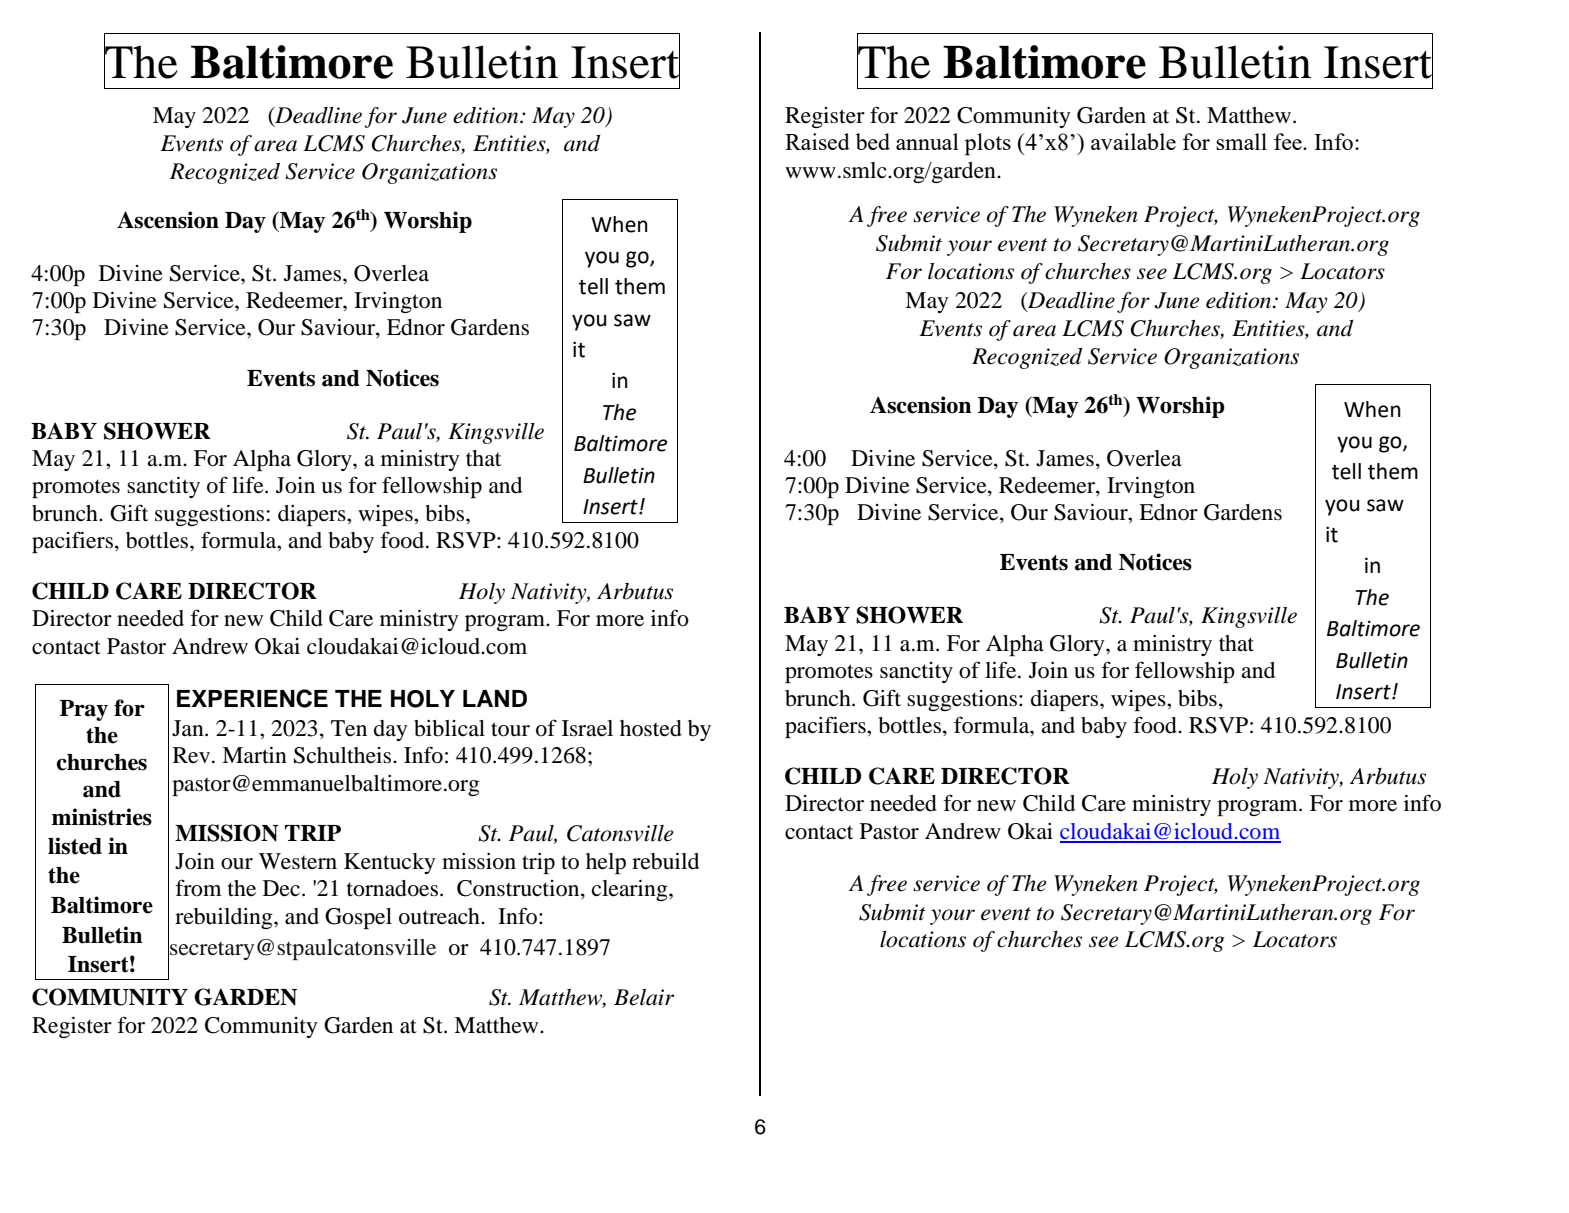 This screenshot has height=1213, width=1569. What do you see at coordinates (189, 728) in the screenshot?
I see `Jan` at bounding box center [189, 728].
